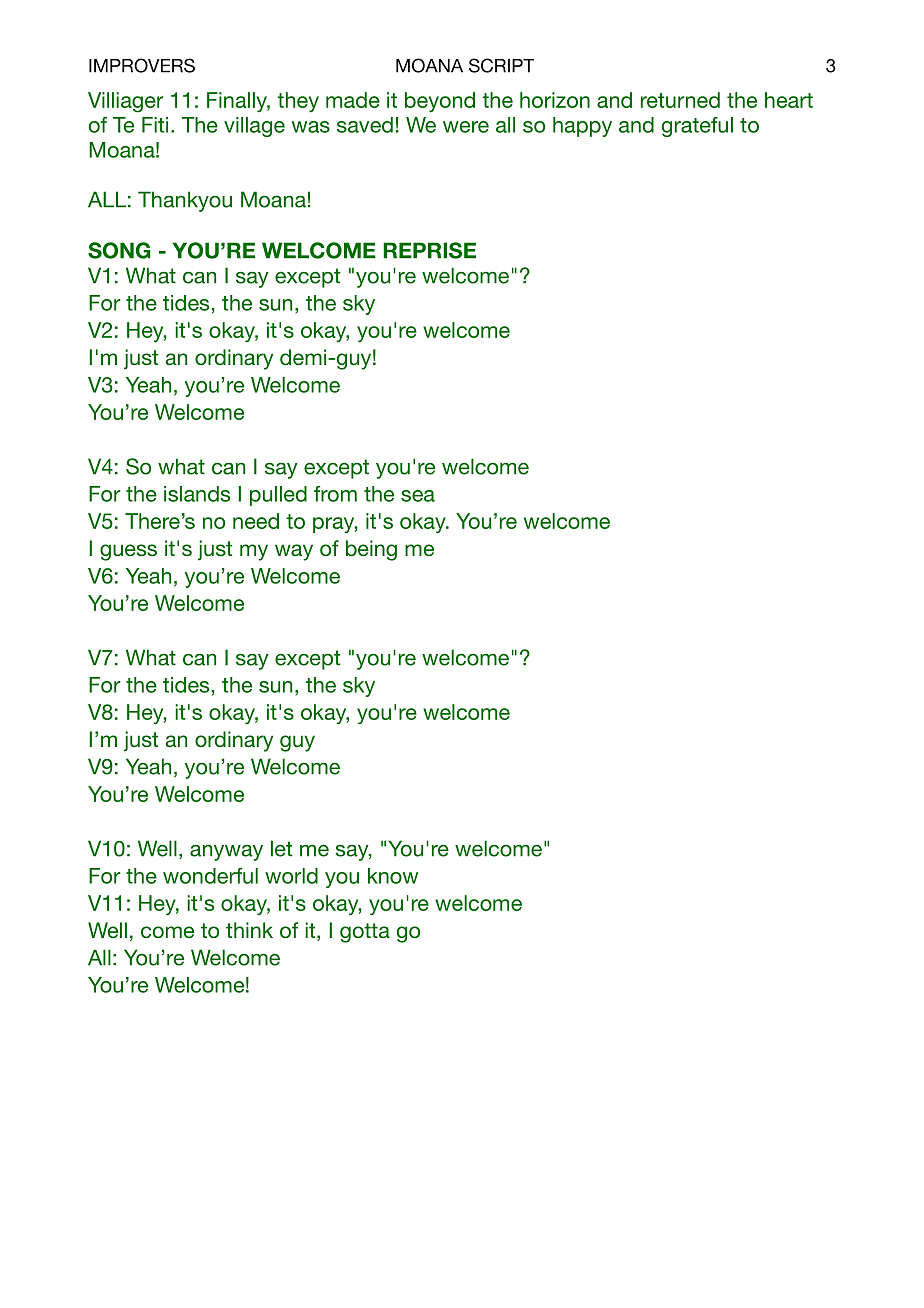 The height and width of the screenshot is (1308, 924). I want to click on gotta, so click(365, 933).
